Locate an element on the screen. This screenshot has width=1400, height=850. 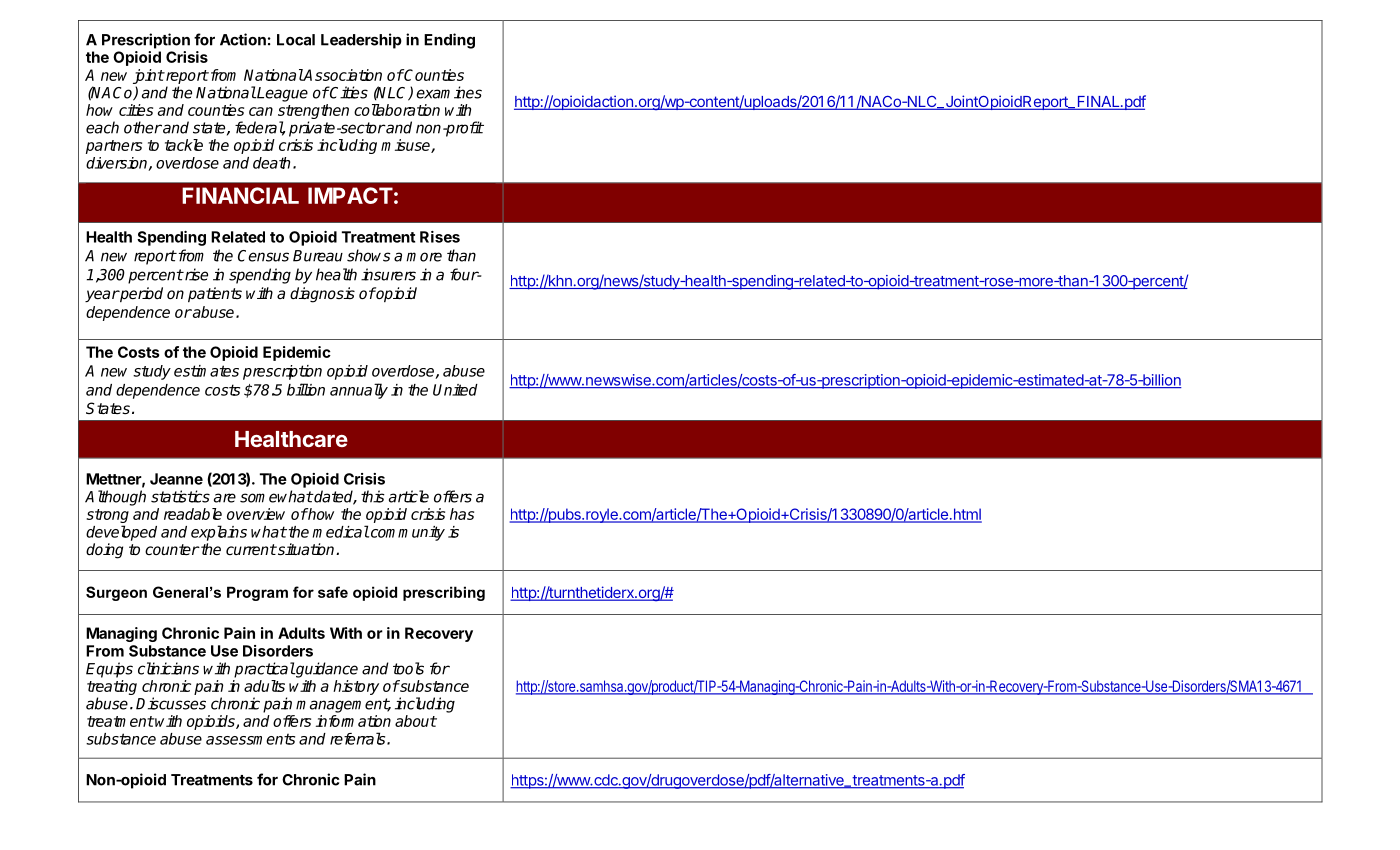
other is located at coordinates (143, 127).
